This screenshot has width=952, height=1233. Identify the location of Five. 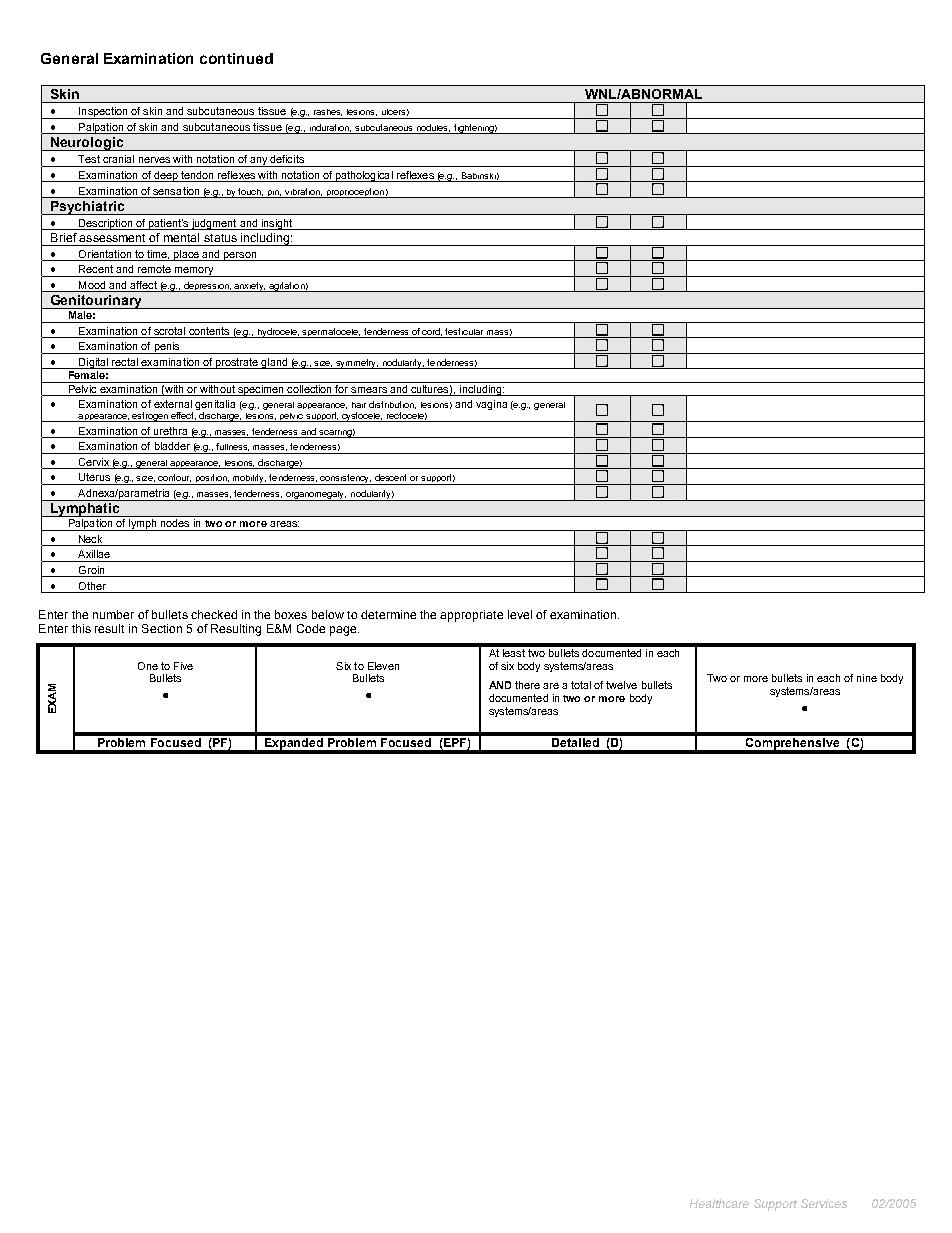
(183, 666).
